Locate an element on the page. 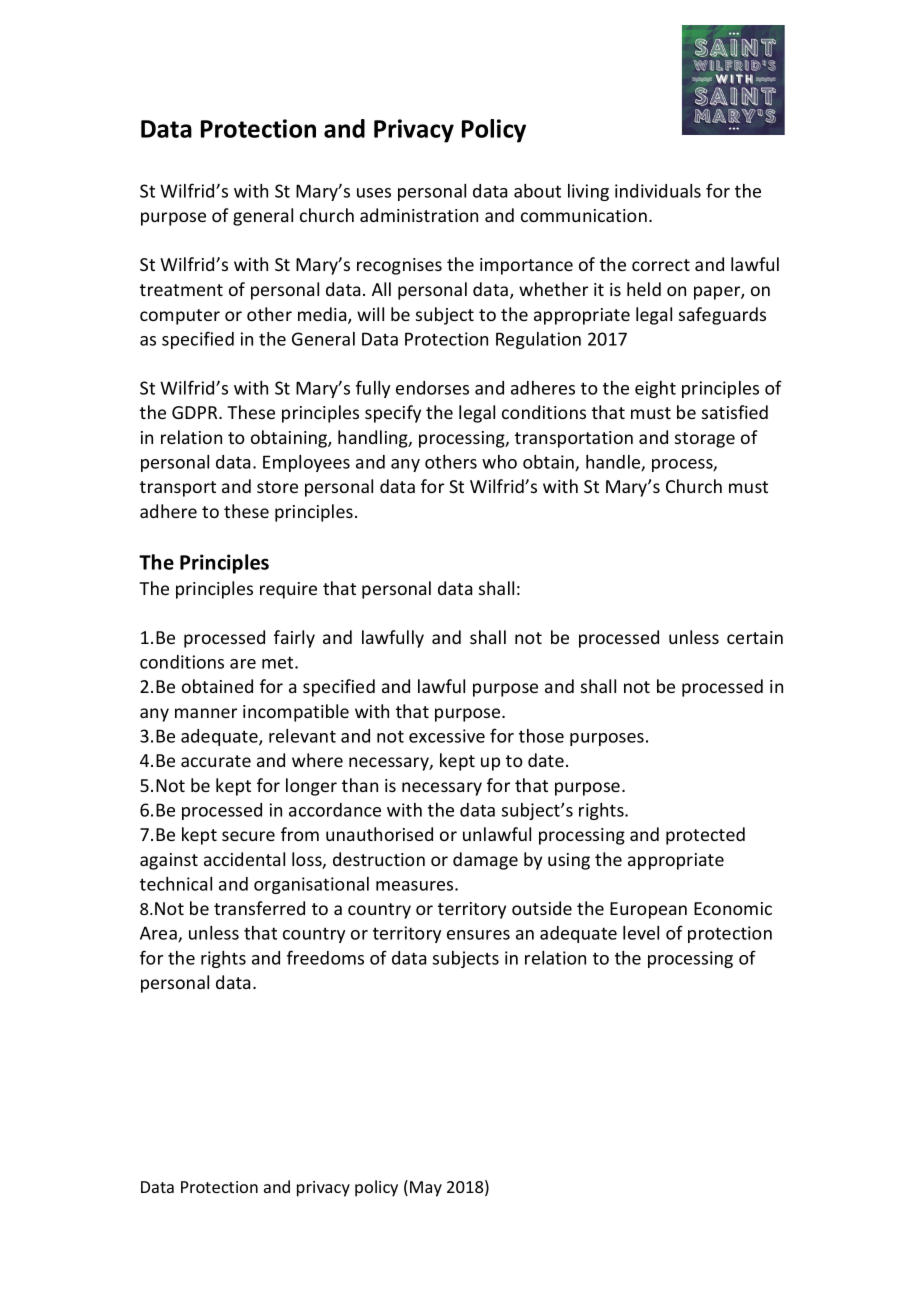  May is located at coordinates (426, 1189).
